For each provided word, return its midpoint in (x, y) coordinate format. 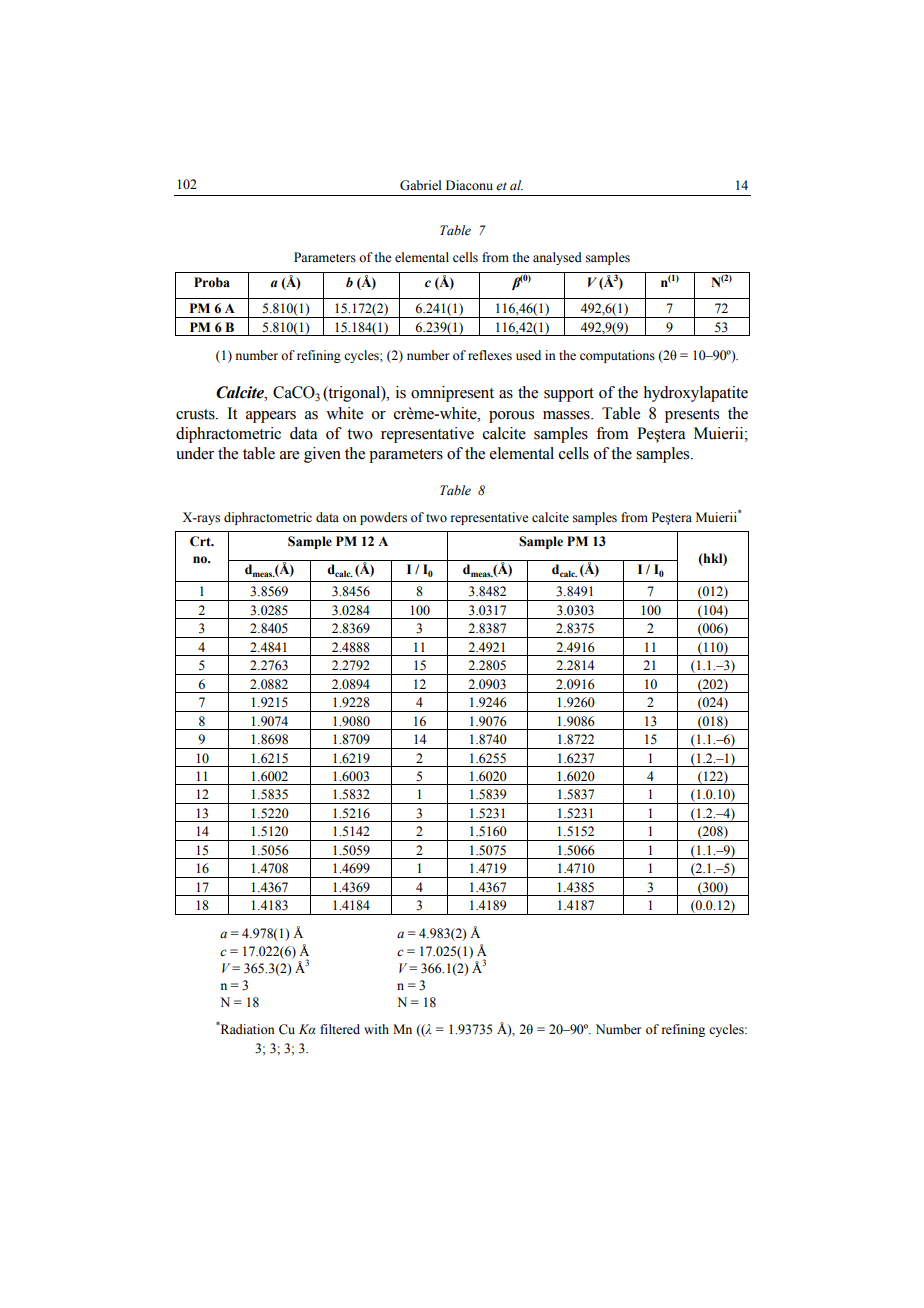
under (195, 453)
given (322, 455)
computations (617, 356)
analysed (557, 258)
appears (271, 417)
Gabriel (421, 185)
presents (692, 416)
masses (567, 415)
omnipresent (452, 394)
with (376, 1029)
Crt (201, 541)
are (289, 455)
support (569, 395)
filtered (340, 1029)
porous (511, 417)
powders (383, 518)
